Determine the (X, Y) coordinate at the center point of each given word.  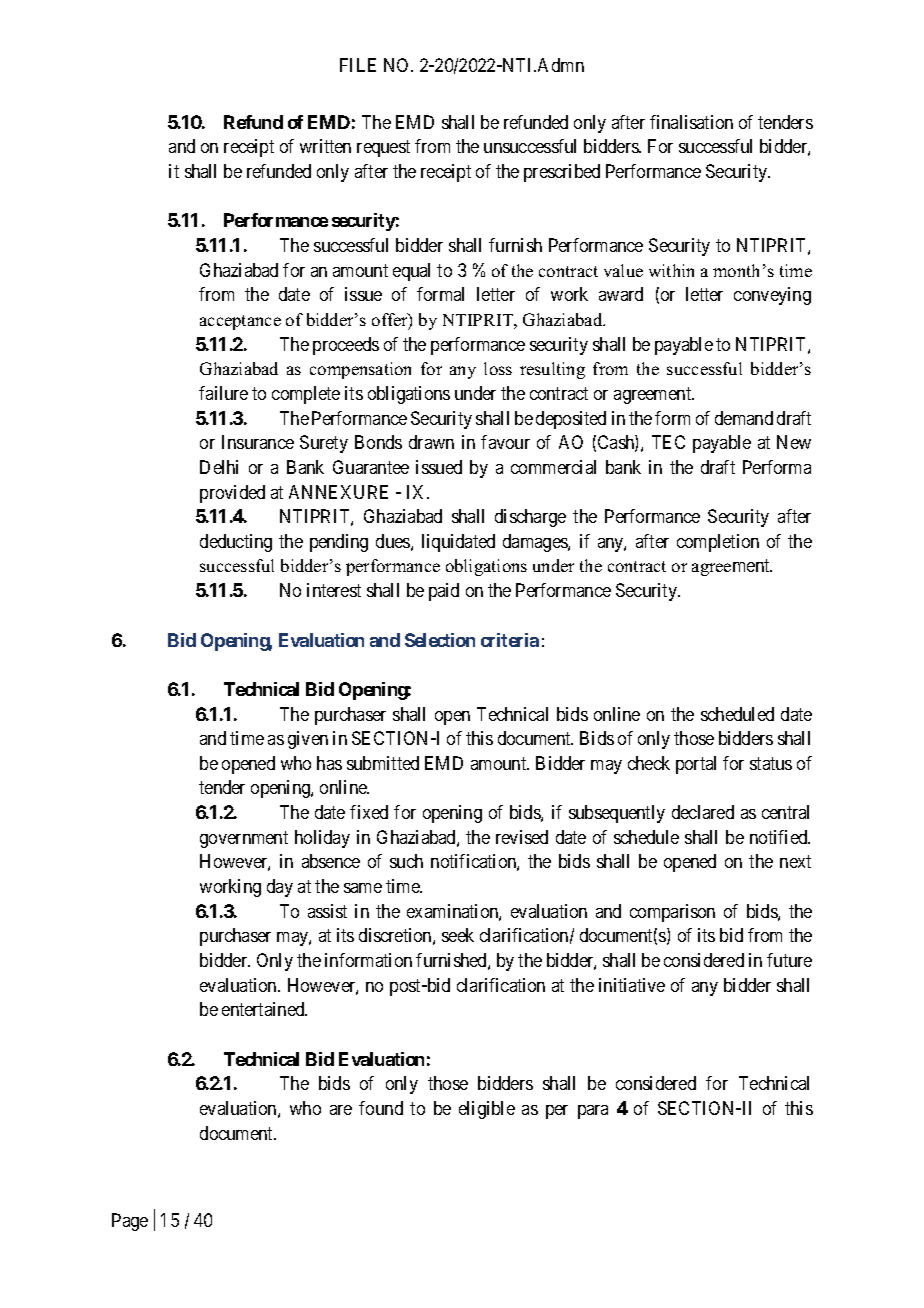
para (593, 1112)
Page (130, 1222)
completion (718, 543)
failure (223, 393)
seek (458, 935)
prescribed (562, 173)
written (325, 146)
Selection (440, 640)
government (244, 839)
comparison (672, 913)
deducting (236, 543)
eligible (487, 1110)
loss (498, 368)
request (383, 149)
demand (744, 418)
